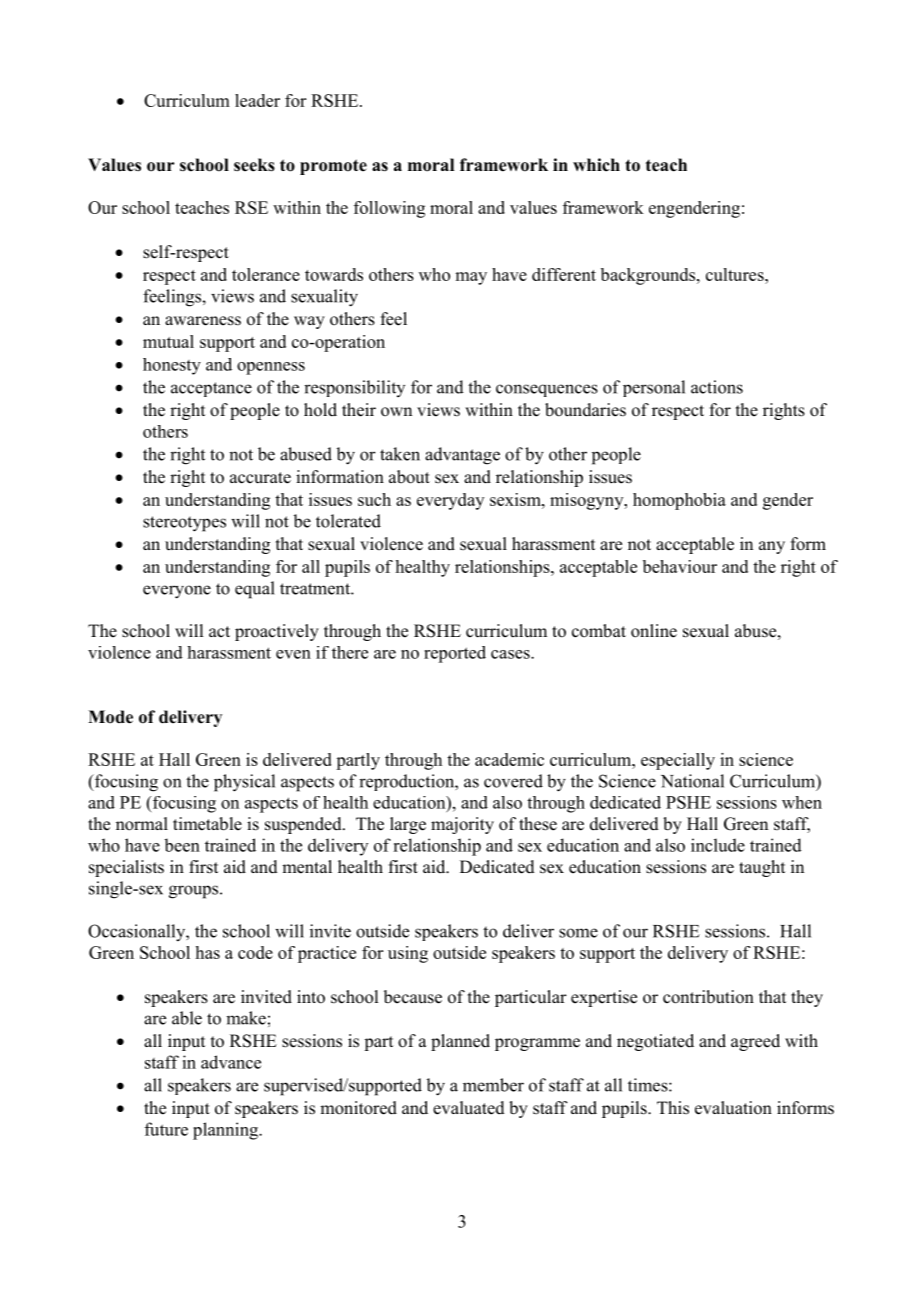  What do you see at coordinates (596, 165) in the page?
I see `which` at bounding box center [596, 165].
